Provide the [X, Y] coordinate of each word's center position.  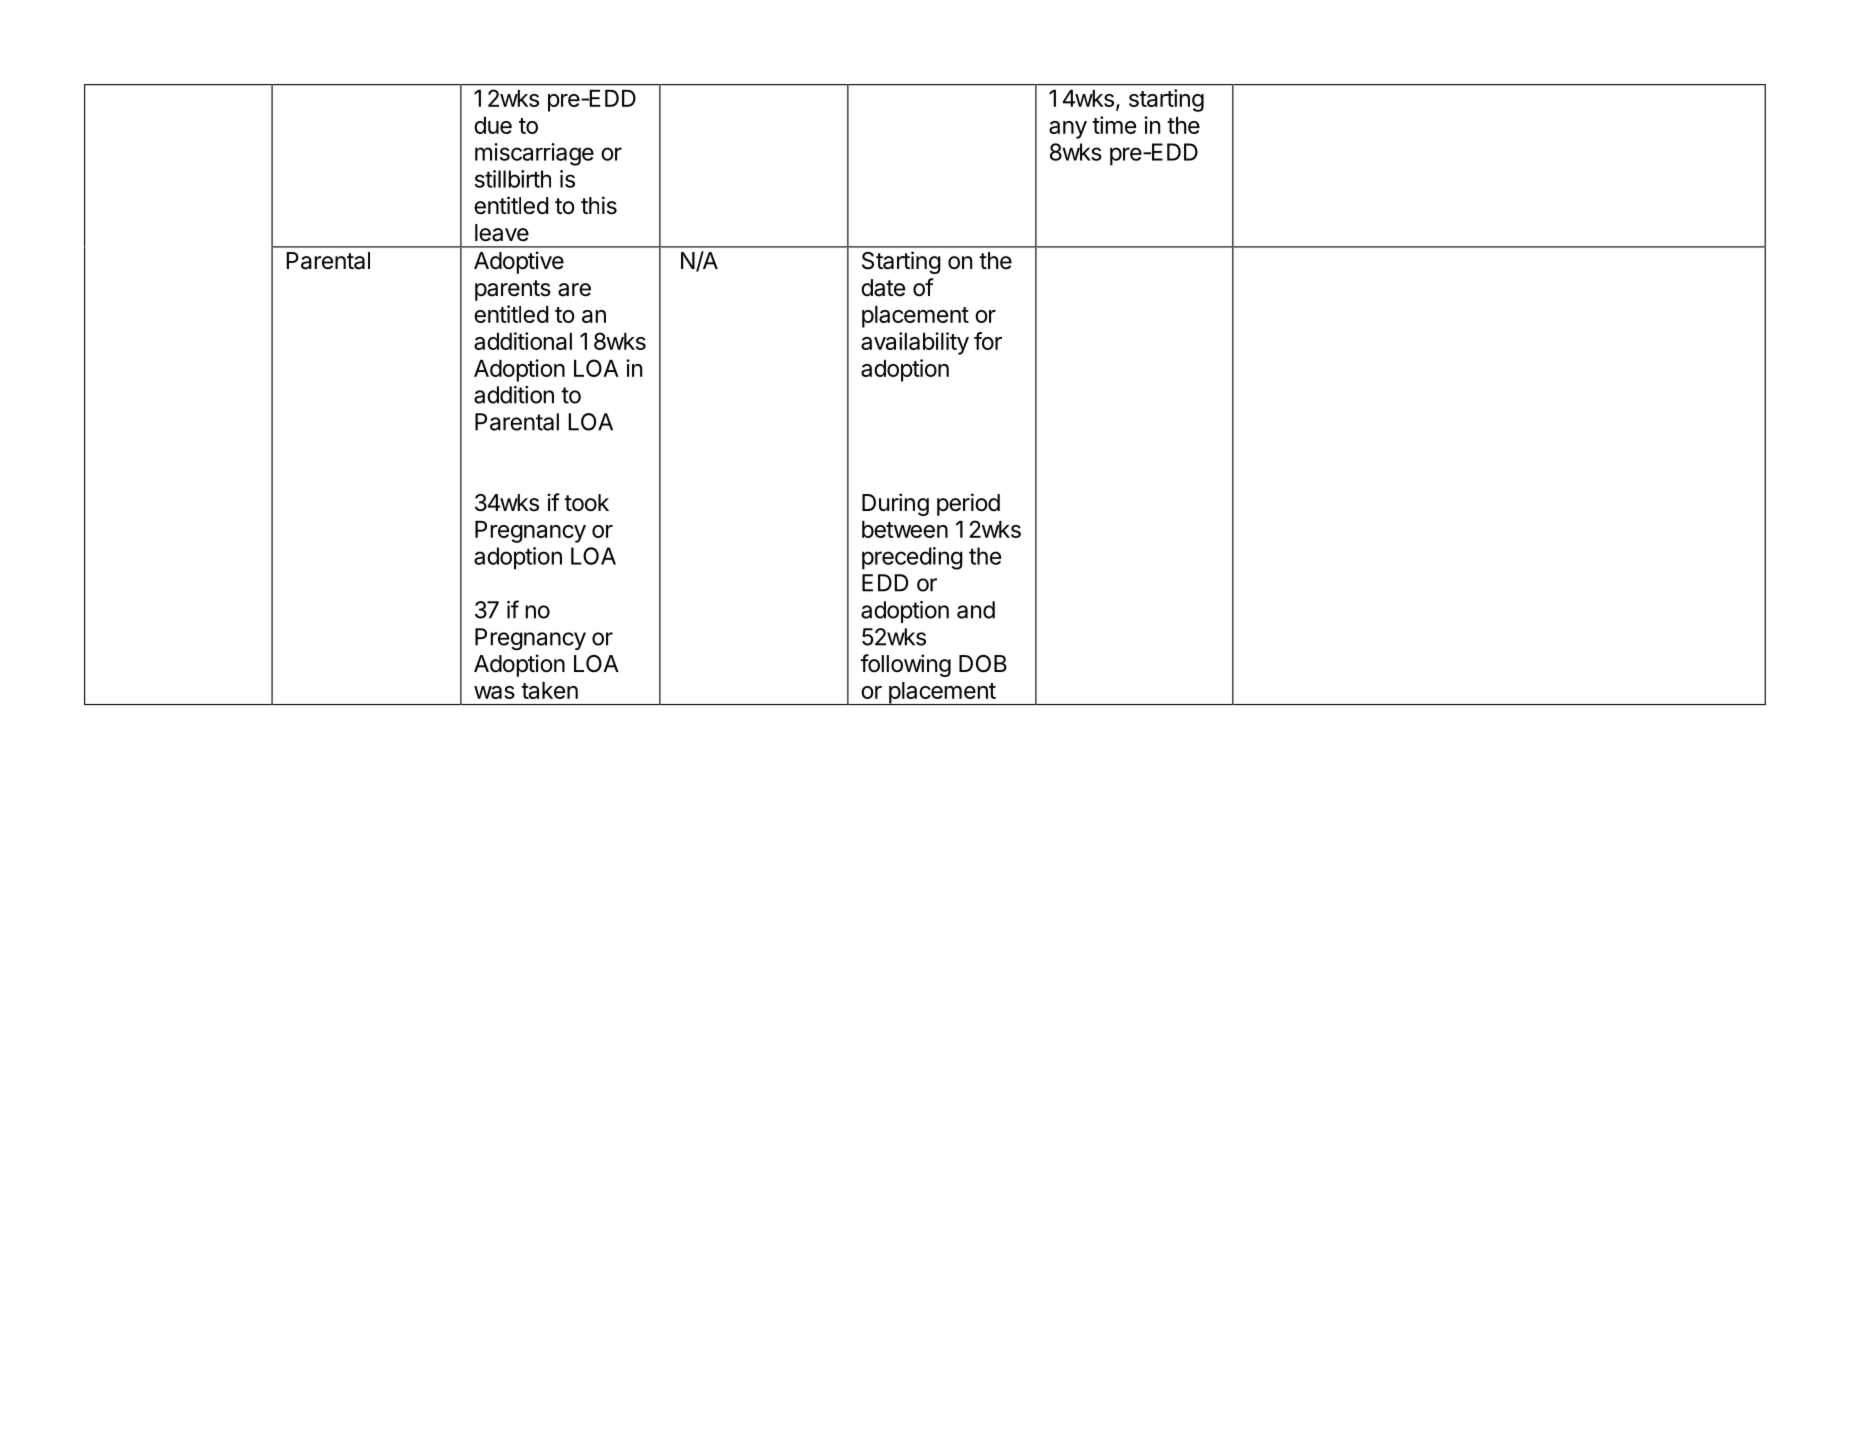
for [988, 341]
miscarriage [534, 154]
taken [549, 690]
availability [915, 343]
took [586, 503]
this [599, 205]
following [905, 665]
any [1068, 130]
